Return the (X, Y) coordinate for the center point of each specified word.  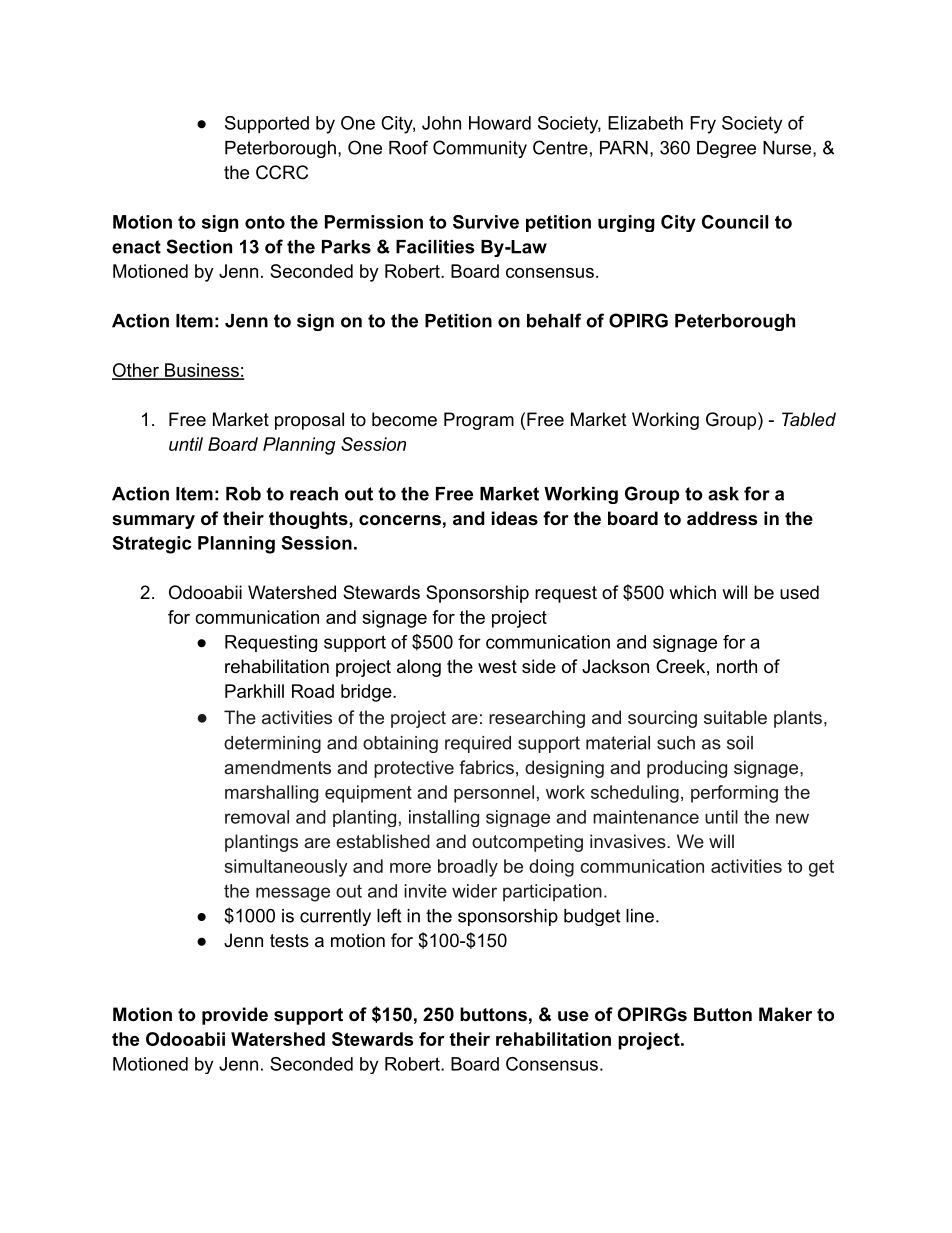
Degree (726, 149)
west (497, 666)
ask (723, 494)
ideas (515, 518)
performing (734, 794)
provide (235, 1016)
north (737, 666)
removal (257, 817)
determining (272, 744)
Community (480, 149)
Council (735, 222)
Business (202, 371)
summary (153, 522)
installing (444, 818)
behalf (554, 320)
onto (265, 222)
